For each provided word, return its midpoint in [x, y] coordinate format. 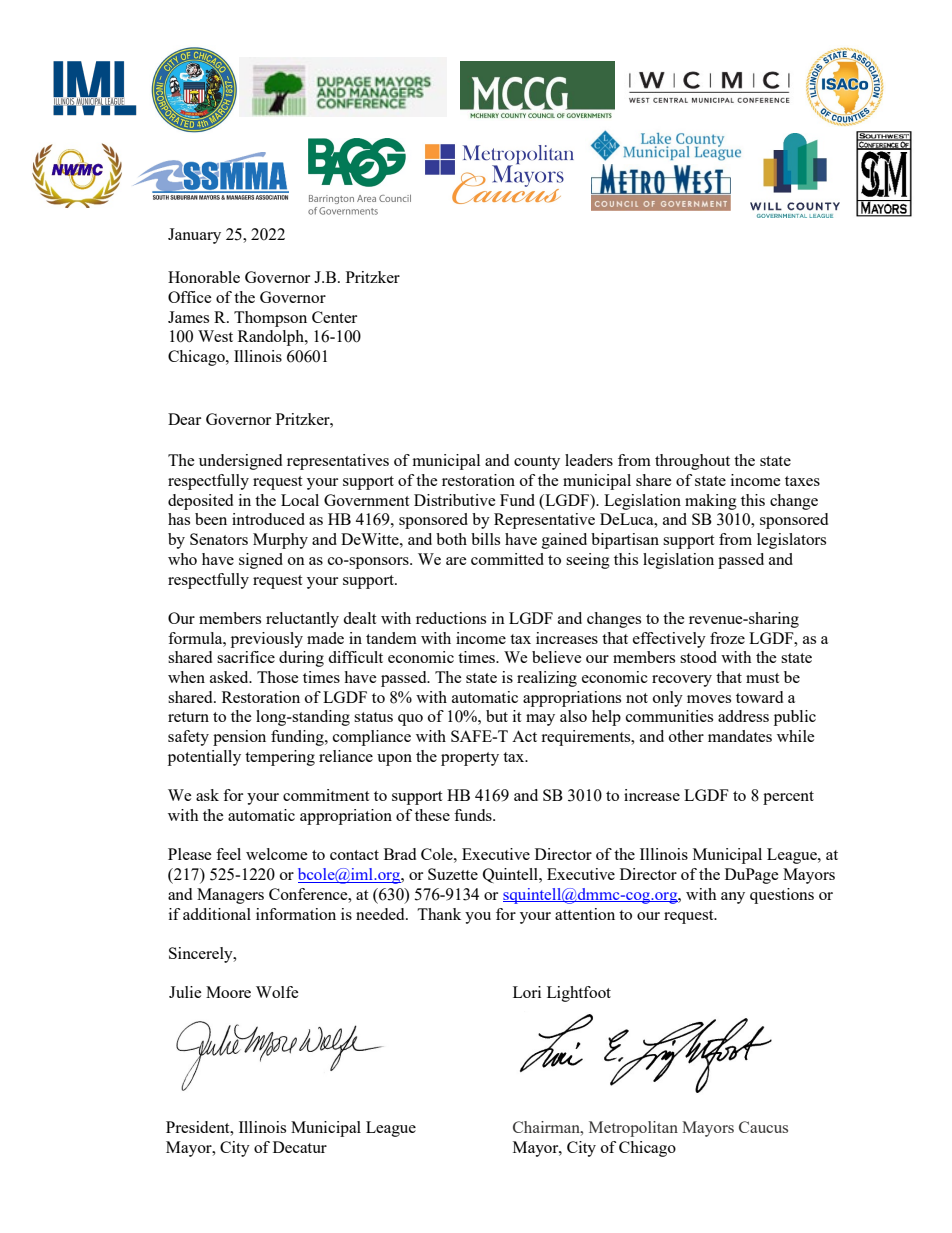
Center [334, 317]
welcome [277, 854]
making [711, 502]
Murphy [280, 541]
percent [788, 798]
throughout [692, 462]
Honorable [204, 277]
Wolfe [277, 992]
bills [485, 539]
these [432, 815]
